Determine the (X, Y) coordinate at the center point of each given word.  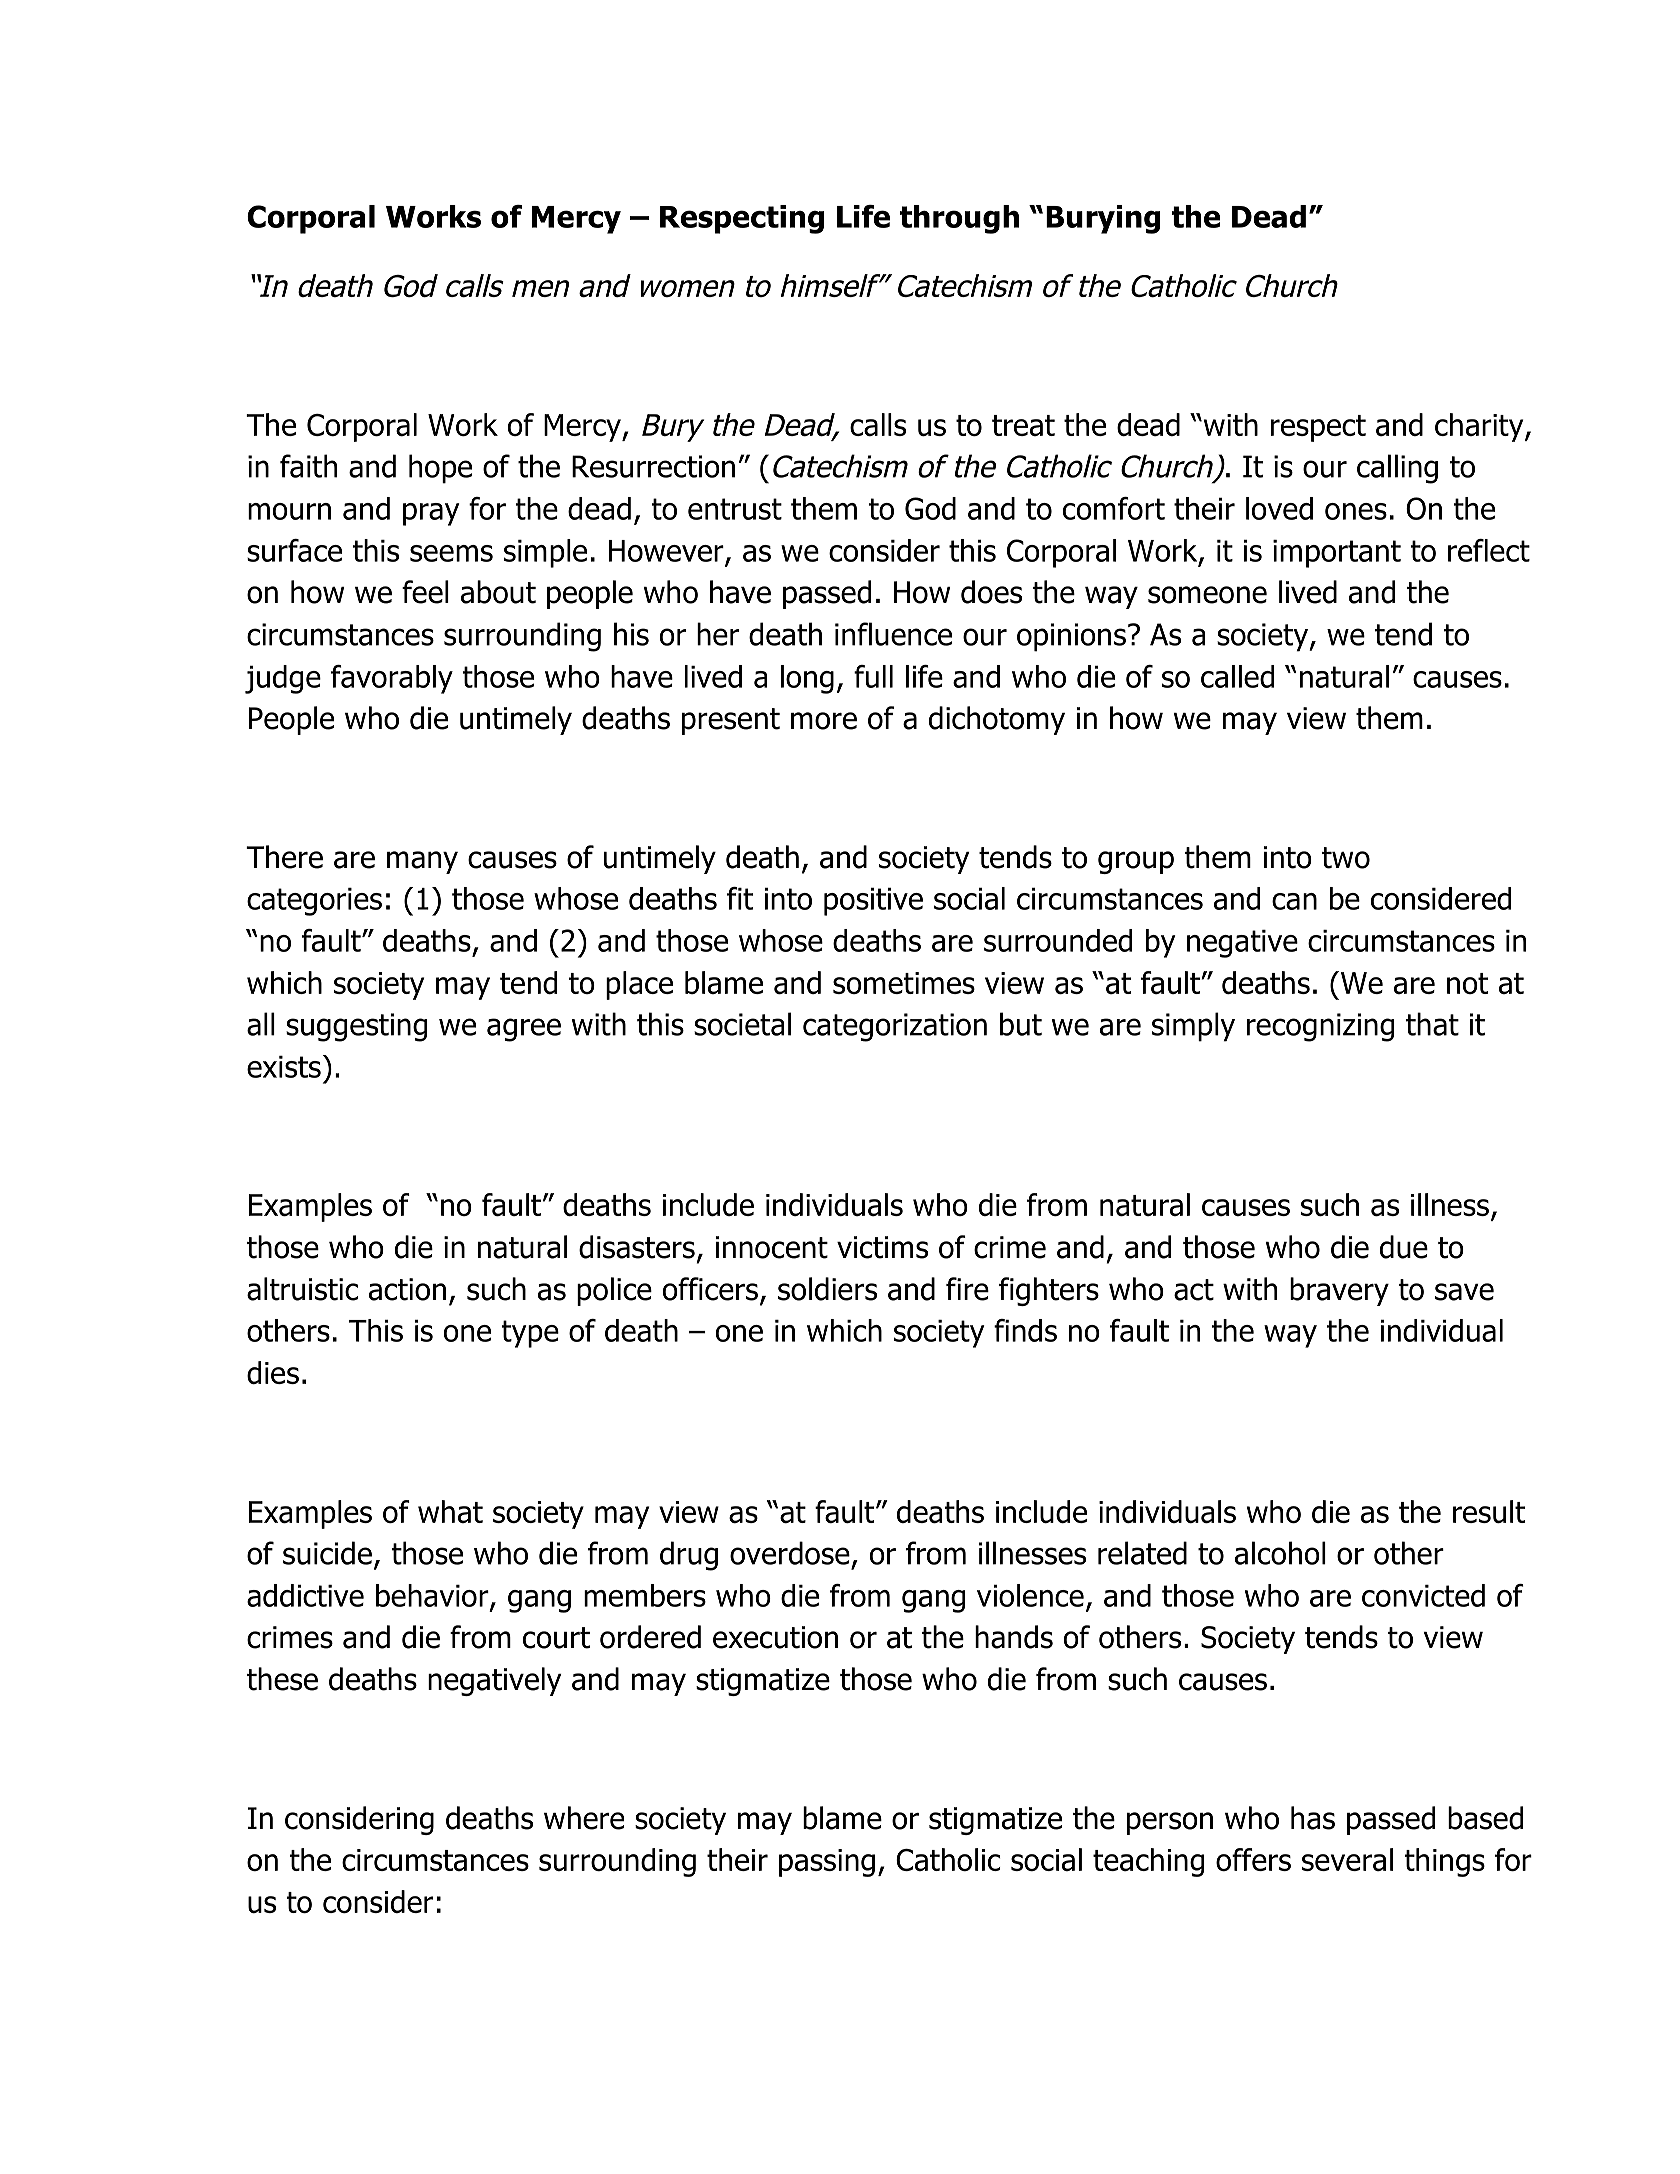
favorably (392, 679)
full (873, 676)
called (1237, 676)
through (959, 219)
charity (1480, 427)
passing (827, 1863)
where (584, 1818)
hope (440, 469)
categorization (895, 1027)
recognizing (1320, 1027)
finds (1025, 1330)
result (1489, 1511)
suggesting (356, 1027)
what (450, 1511)
